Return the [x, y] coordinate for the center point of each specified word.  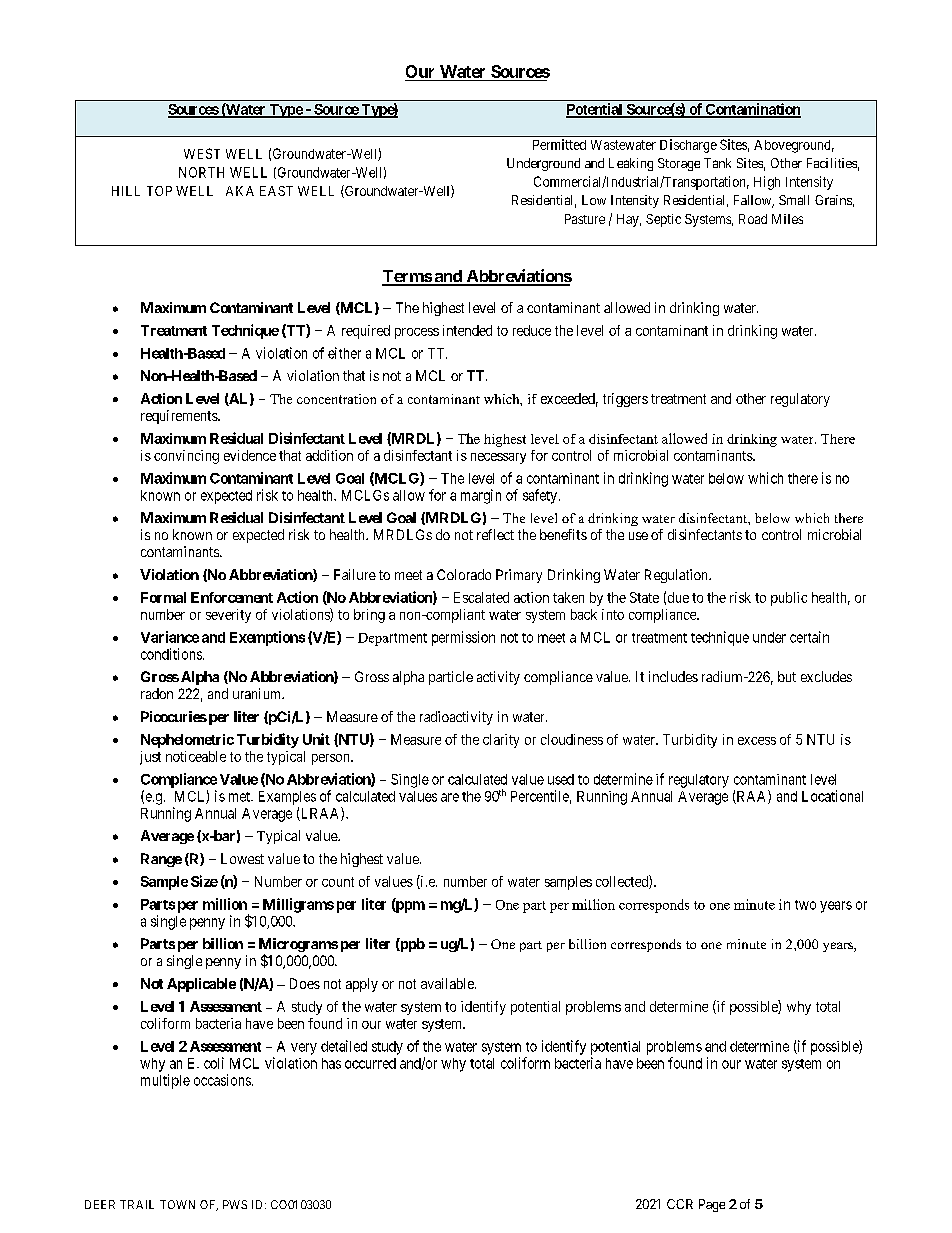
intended [467, 330]
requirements [180, 417]
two [805, 905]
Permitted [559, 144]
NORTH [201, 172]
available [448, 983]
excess [757, 741]
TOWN [177, 1204]
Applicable [201, 985]
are [450, 797]
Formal [163, 597]
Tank [717, 163]
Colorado [464, 574]
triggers [625, 400]
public [789, 599]
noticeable [196, 756]
